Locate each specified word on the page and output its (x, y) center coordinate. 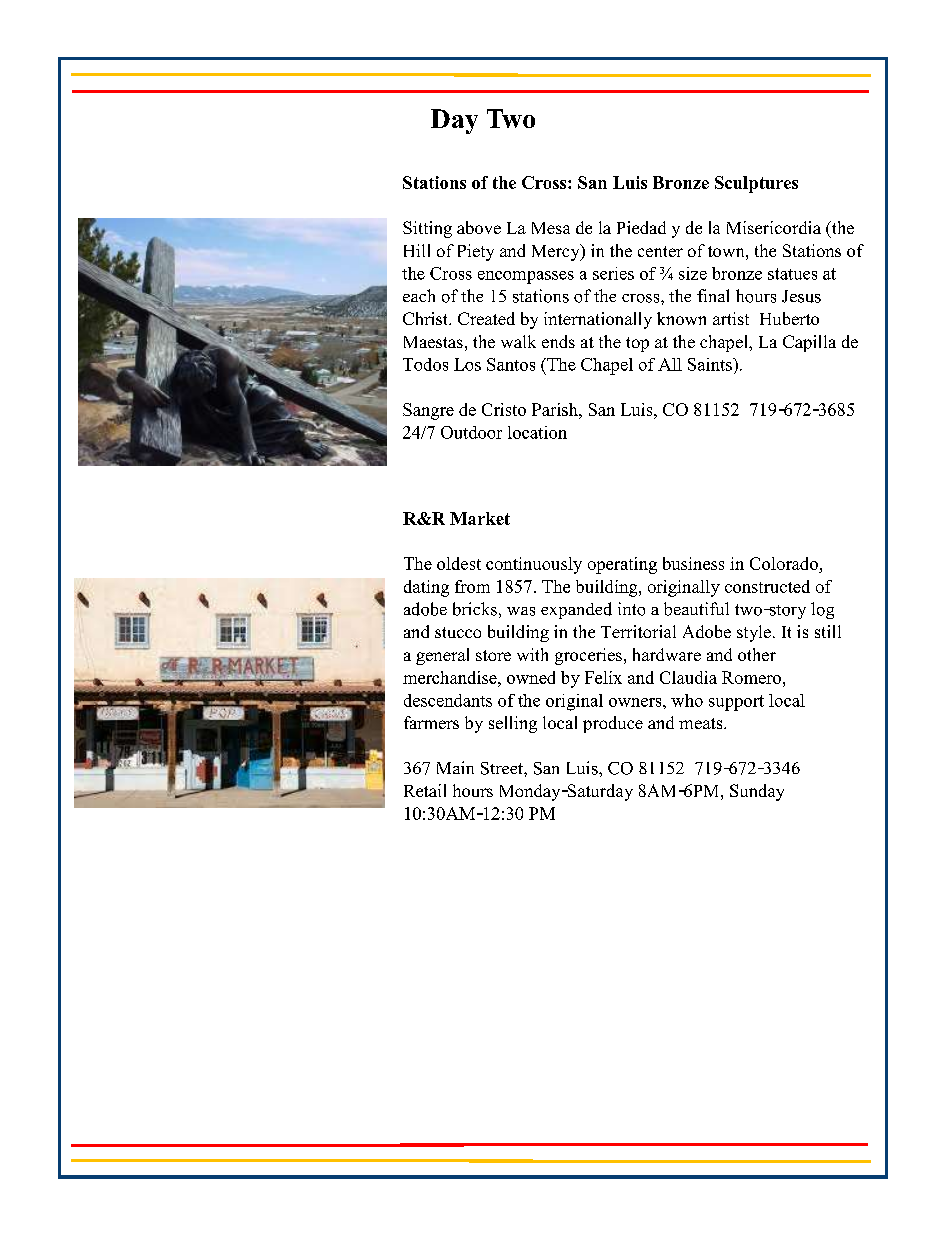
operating (622, 565)
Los (467, 364)
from (472, 586)
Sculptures (756, 184)
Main (455, 767)
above (479, 227)
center (660, 251)
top (637, 344)
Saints (711, 364)
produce (613, 724)
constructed (767, 586)
